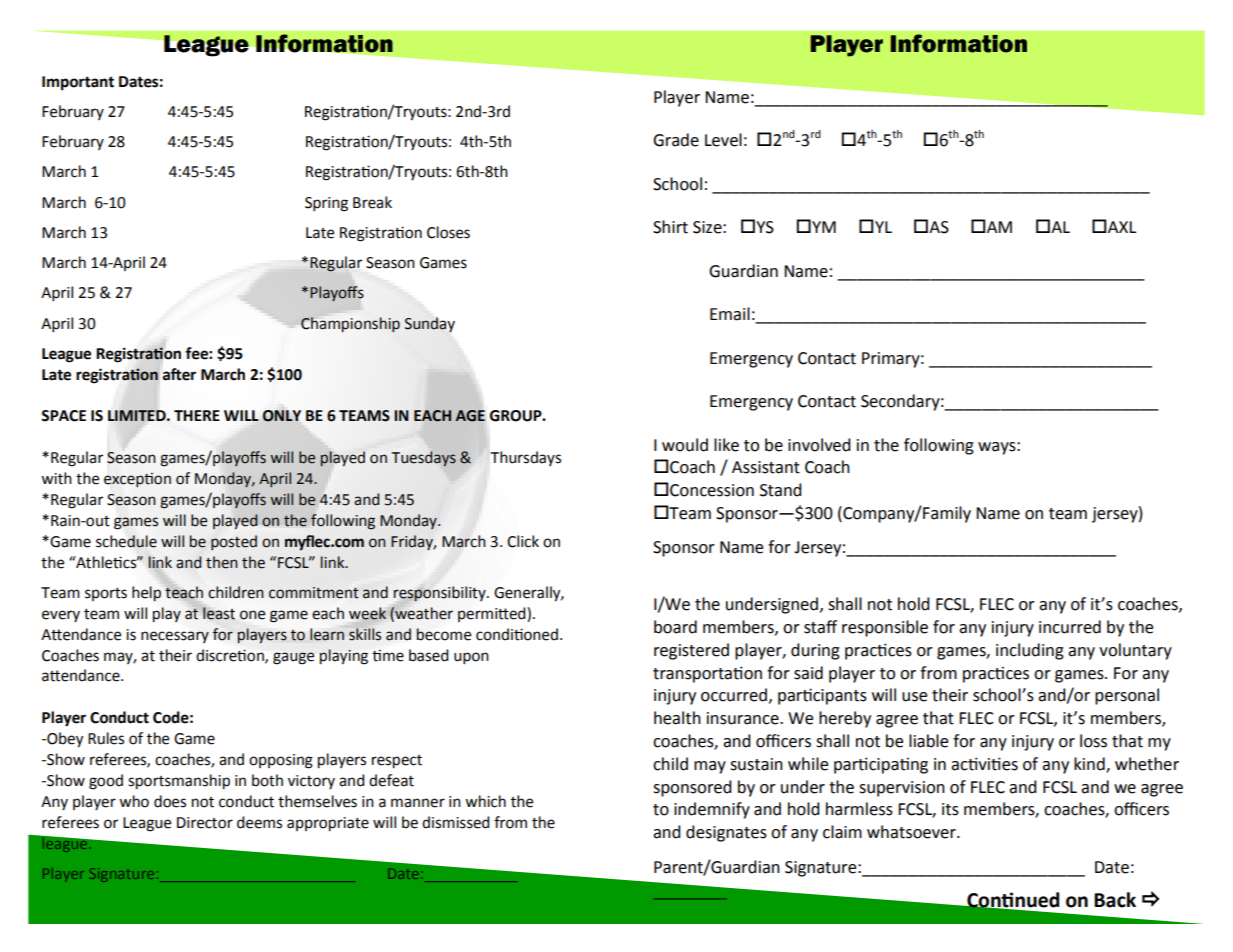 The image size is (1233, 952). I want to click on Grade, so click(676, 140).
